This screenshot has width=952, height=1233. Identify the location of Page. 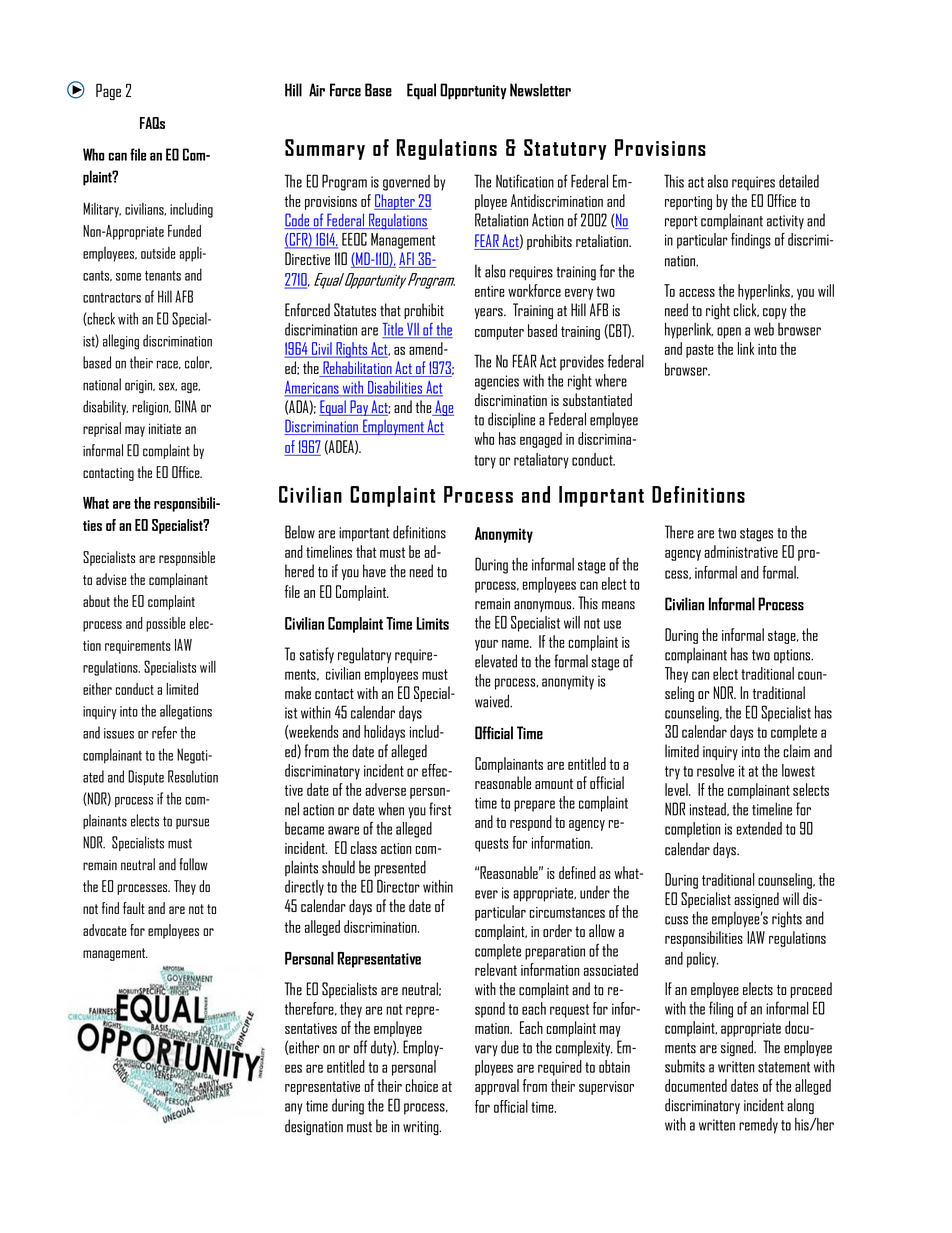
(108, 91).
